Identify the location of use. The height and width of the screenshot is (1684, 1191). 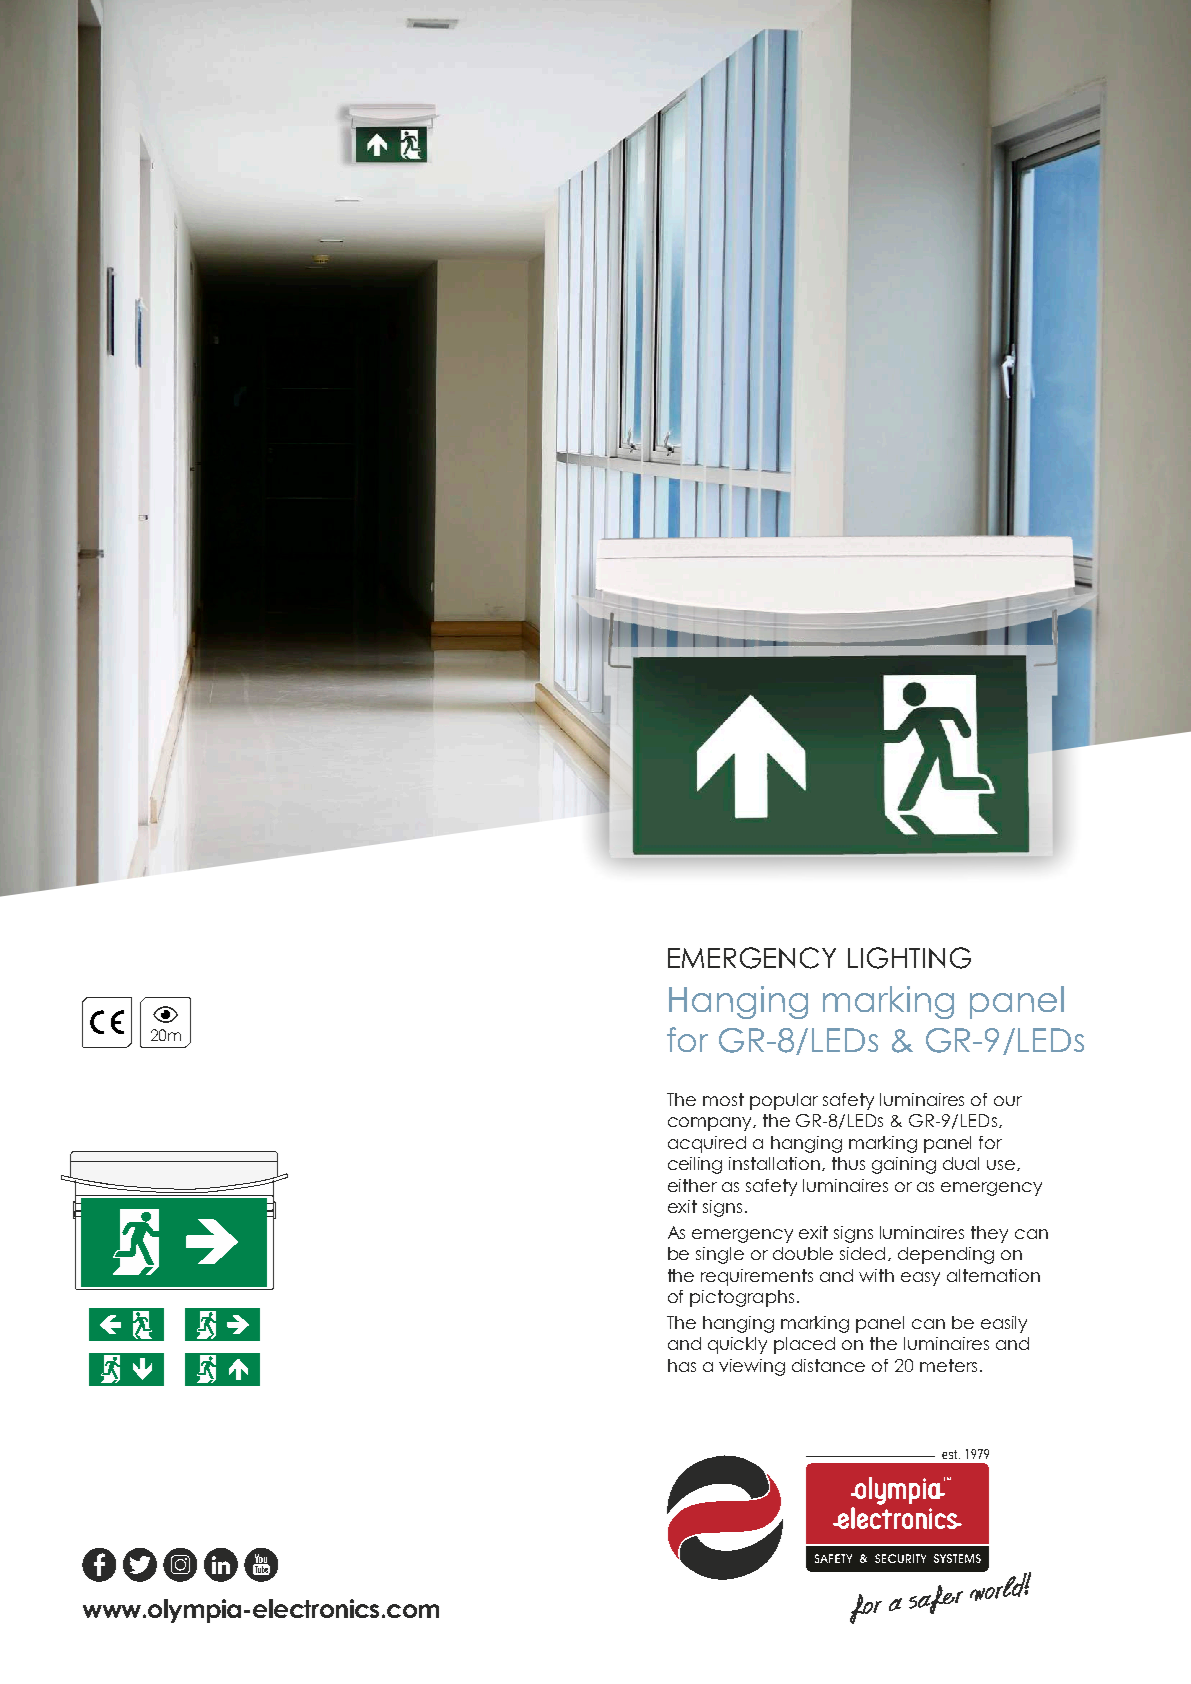
(1001, 1165).
